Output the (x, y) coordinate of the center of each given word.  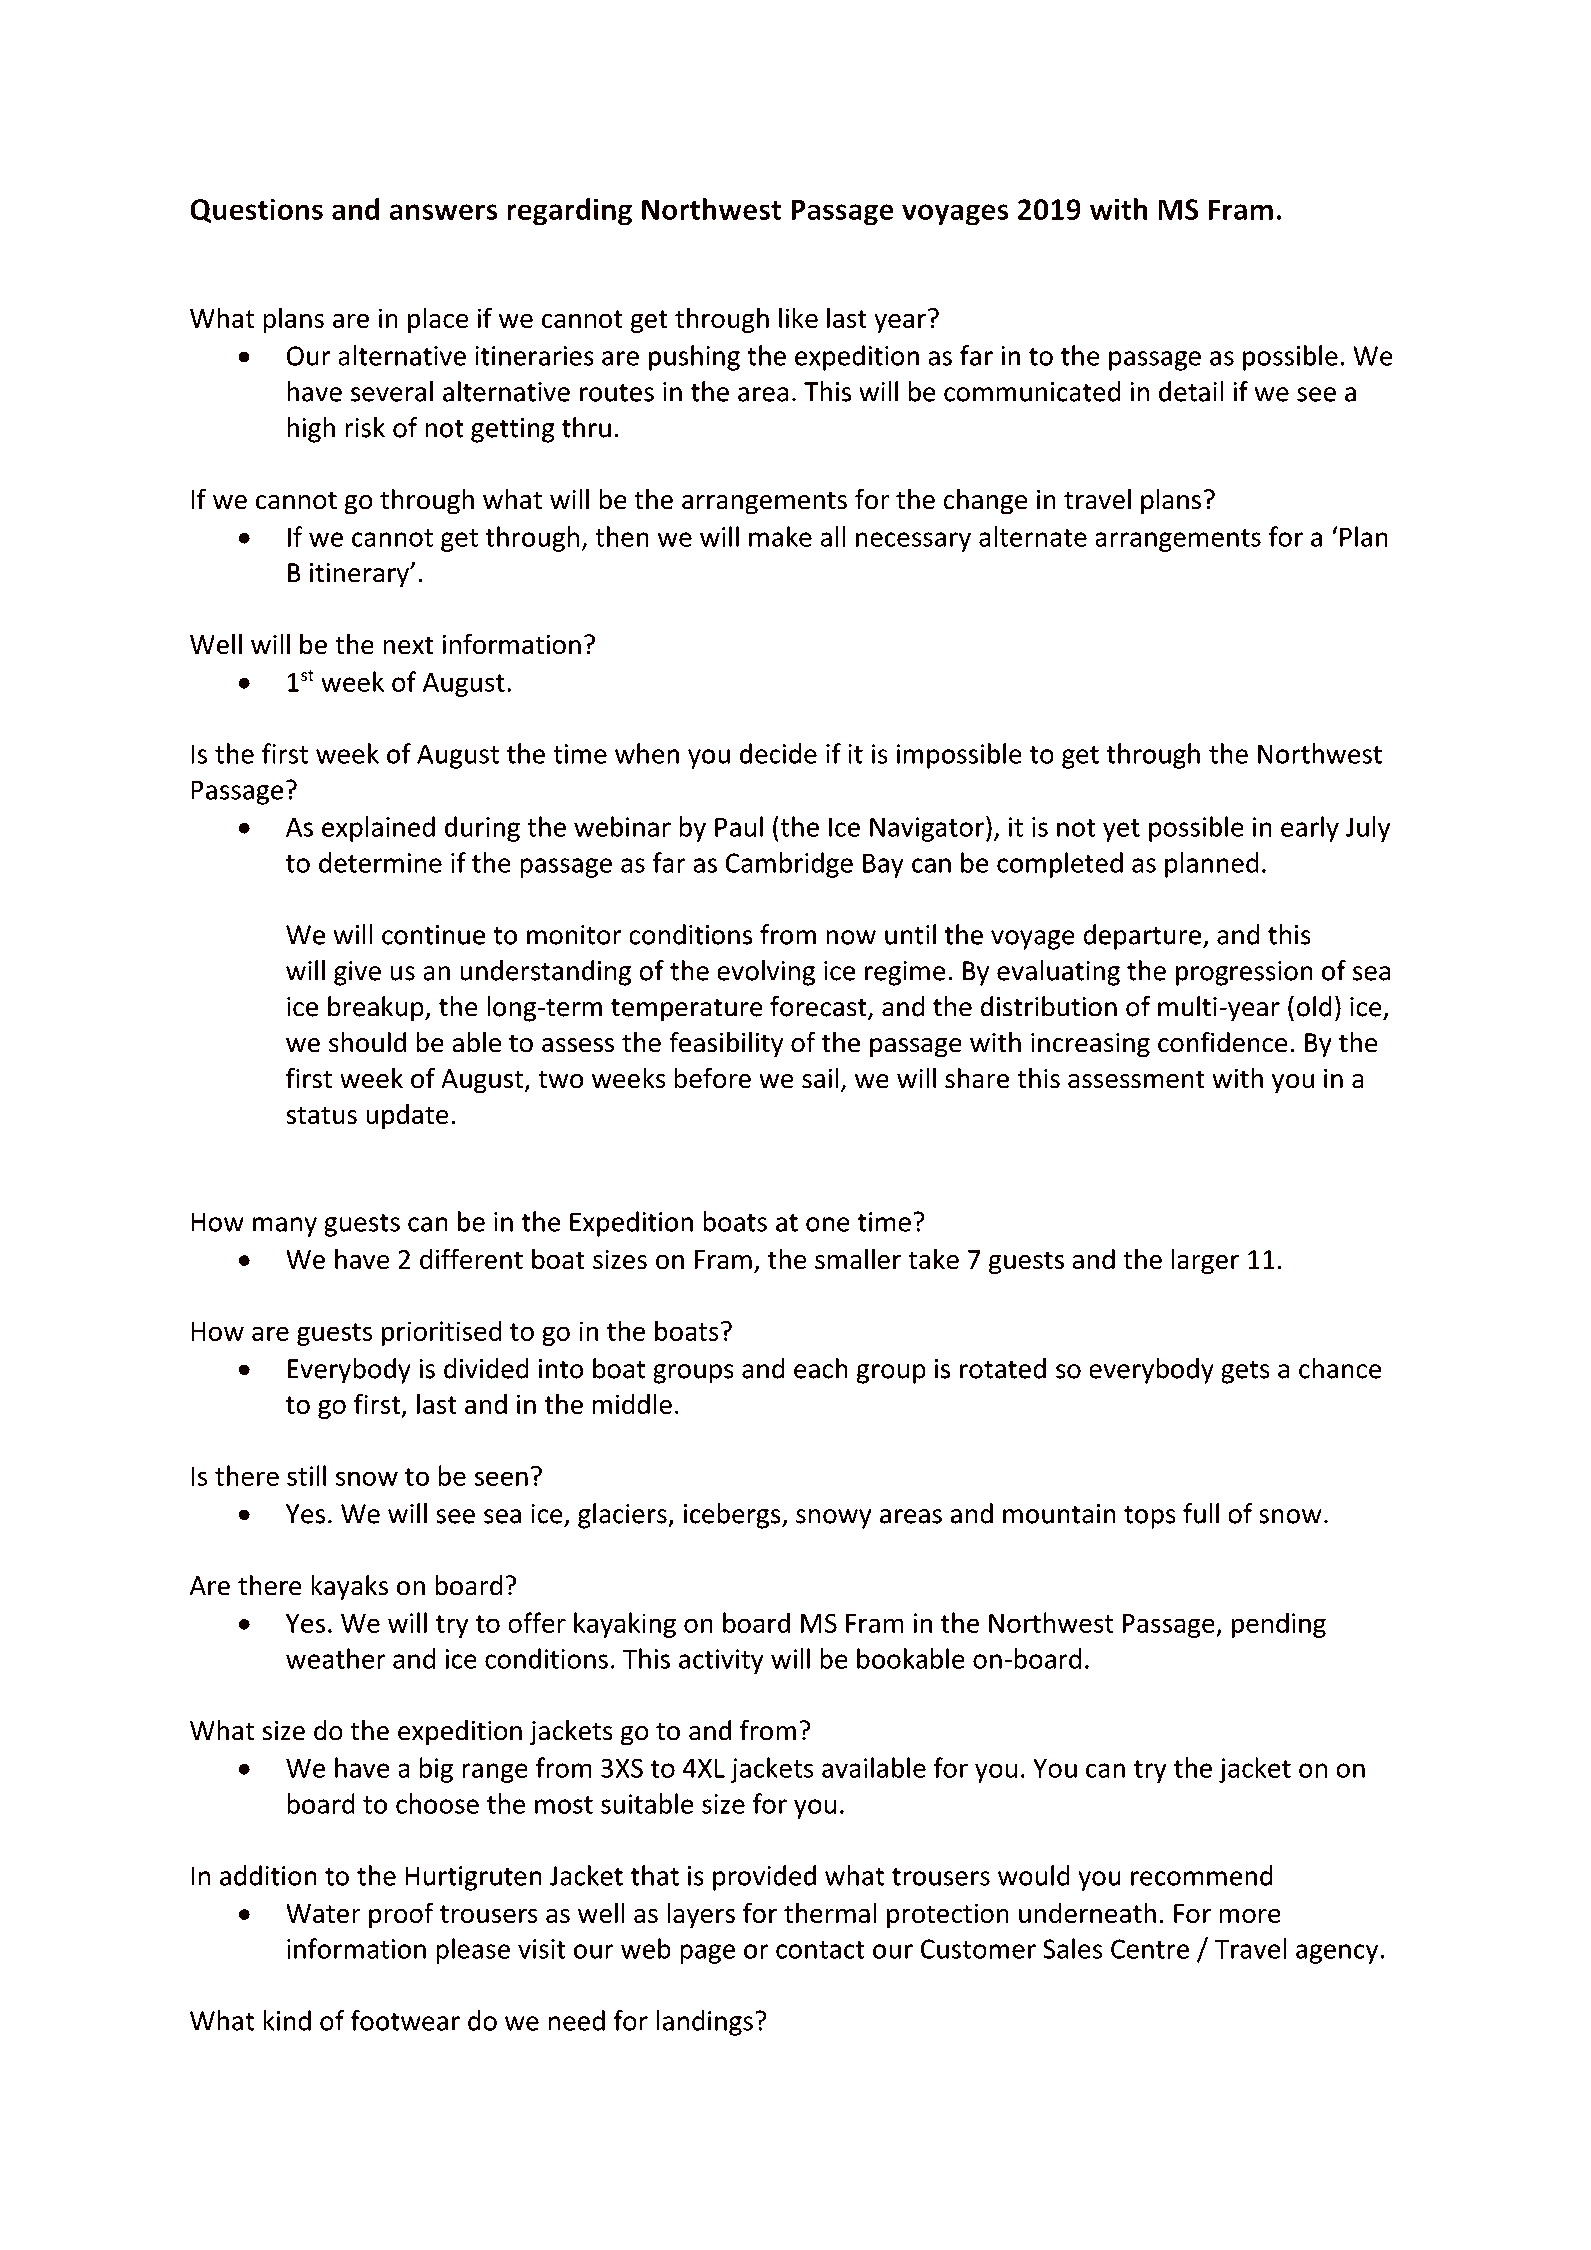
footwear (405, 2020)
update (407, 1116)
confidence (1222, 1042)
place (438, 320)
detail (1191, 391)
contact (820, 1950)
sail (820, 1078)
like (798, 317)
